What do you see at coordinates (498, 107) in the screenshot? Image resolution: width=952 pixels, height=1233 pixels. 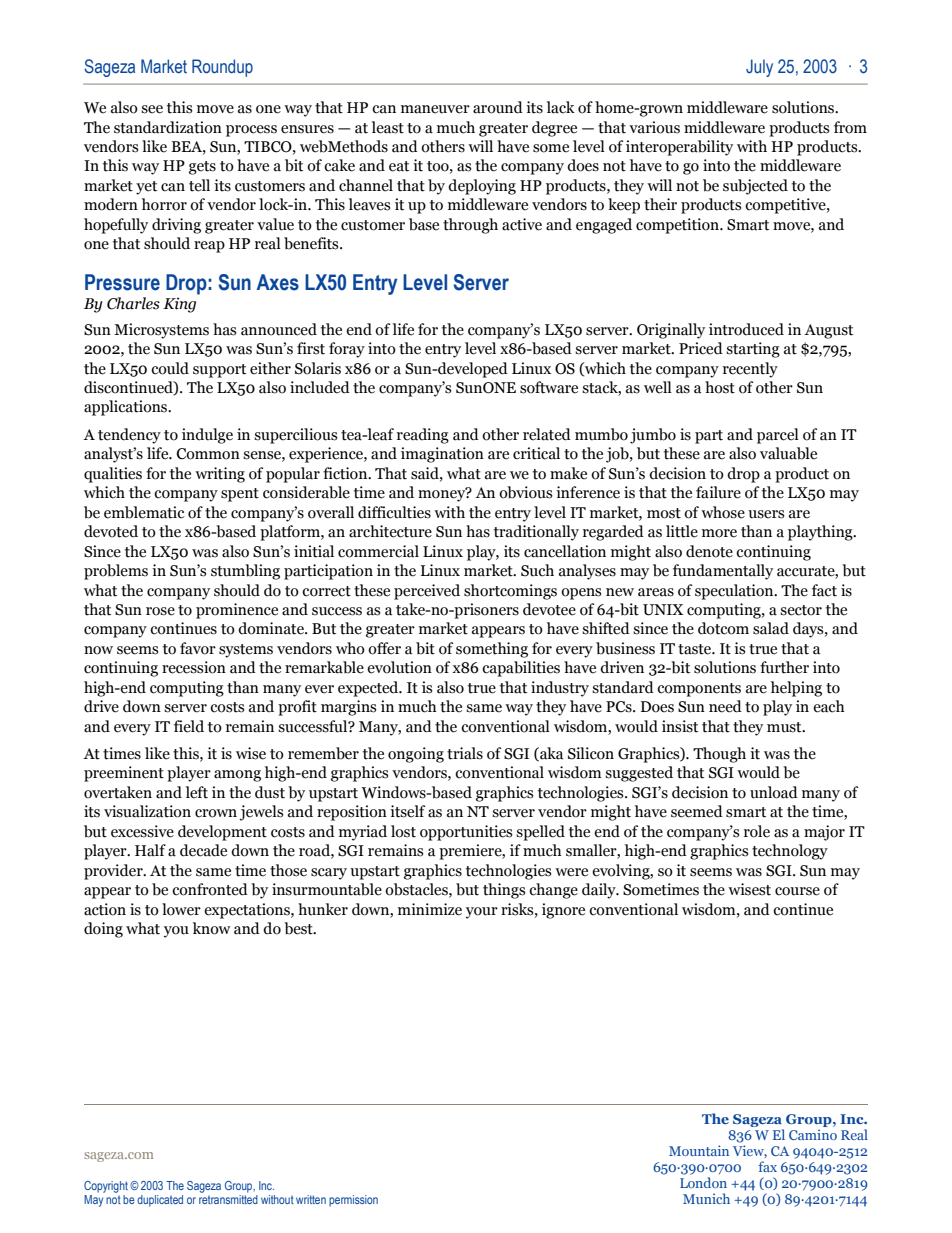 I see `around` at bounding box center [498, 107].
